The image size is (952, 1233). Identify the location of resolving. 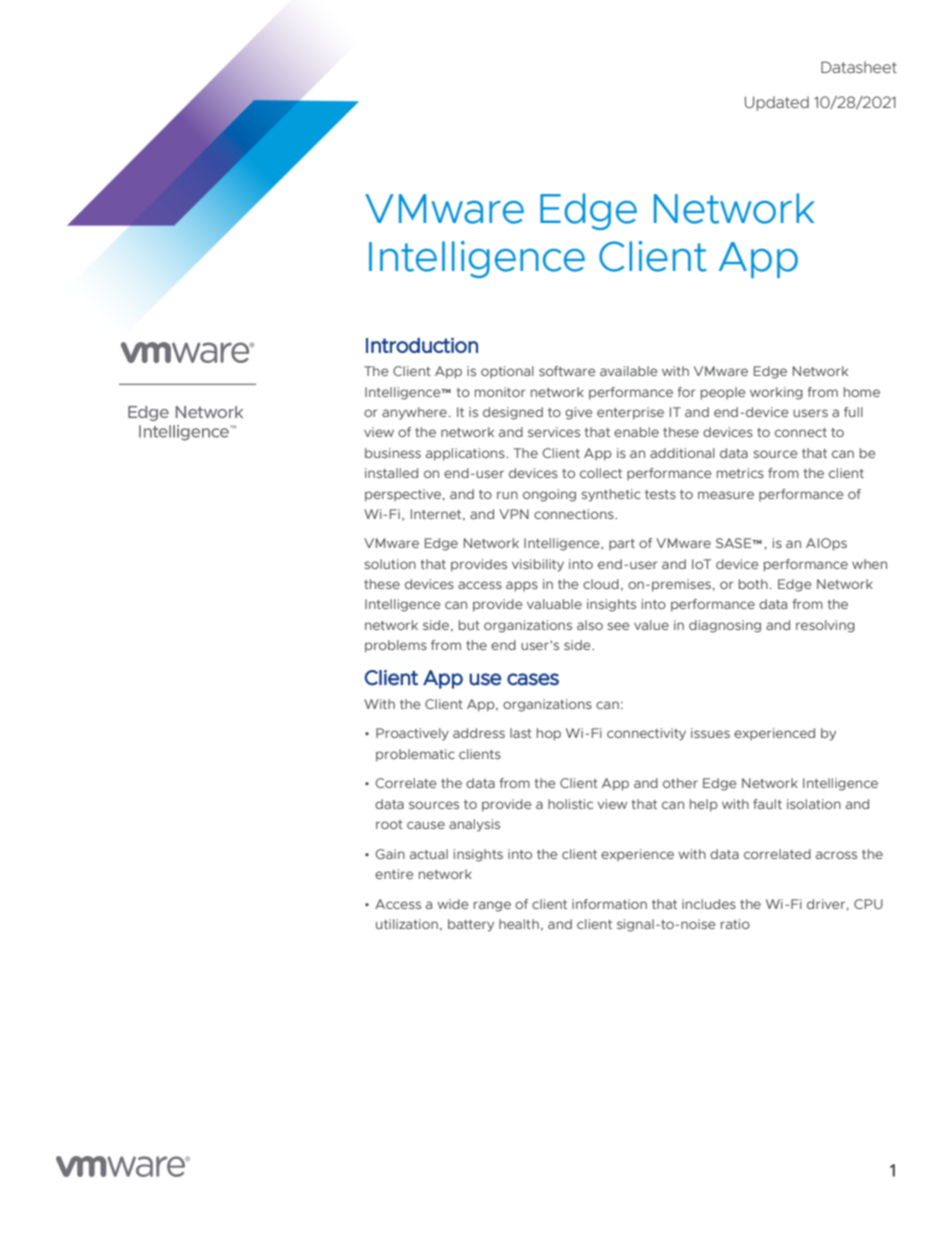
(825, 626).
